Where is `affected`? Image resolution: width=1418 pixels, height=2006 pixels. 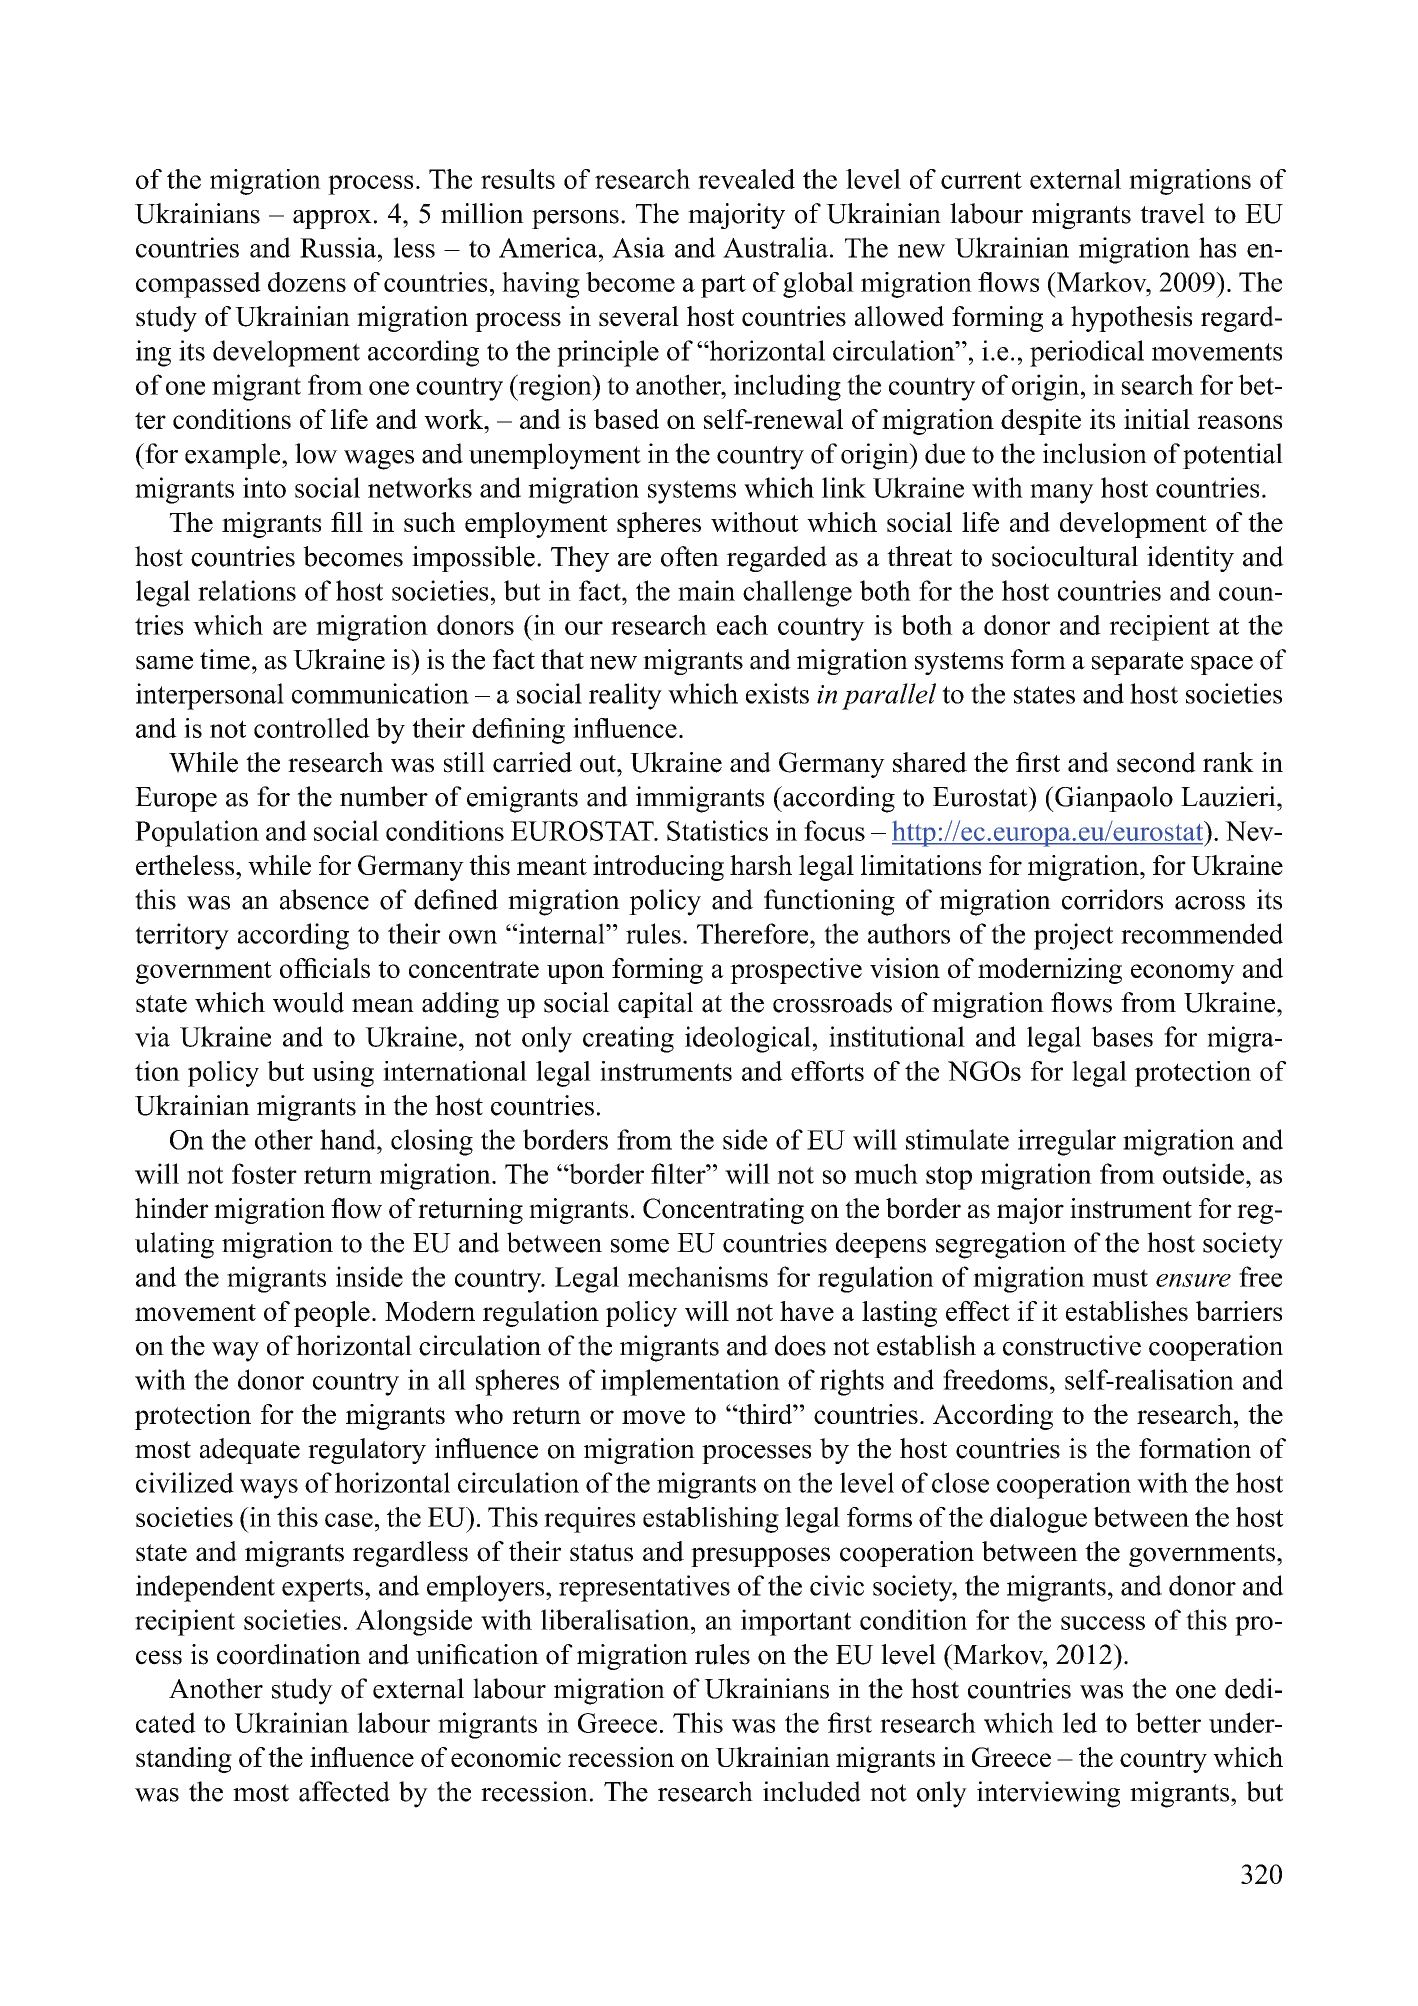
affected is located at coordinates (344, 1791).
